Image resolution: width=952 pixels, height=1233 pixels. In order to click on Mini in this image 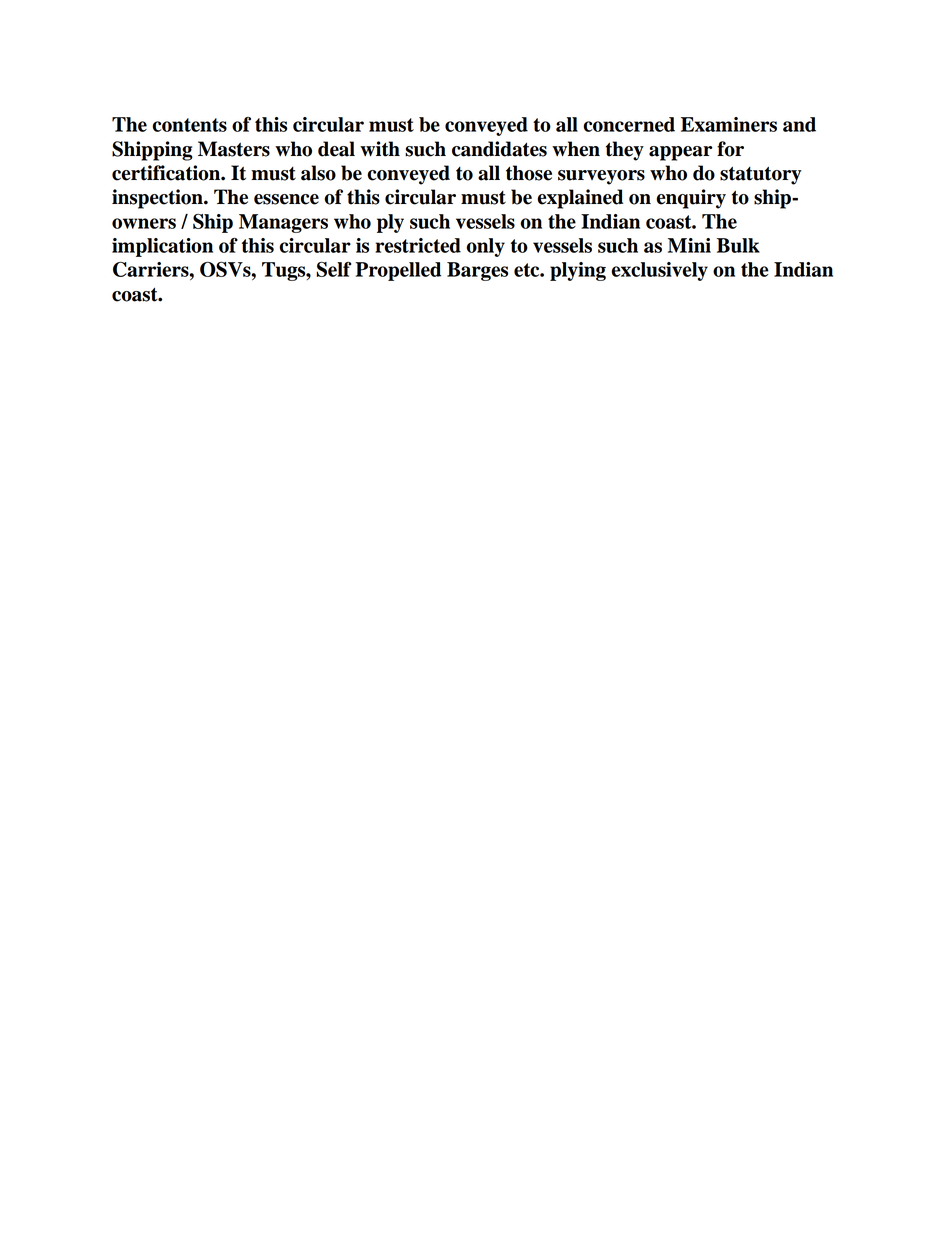, I will do `click(689, 245)`.
